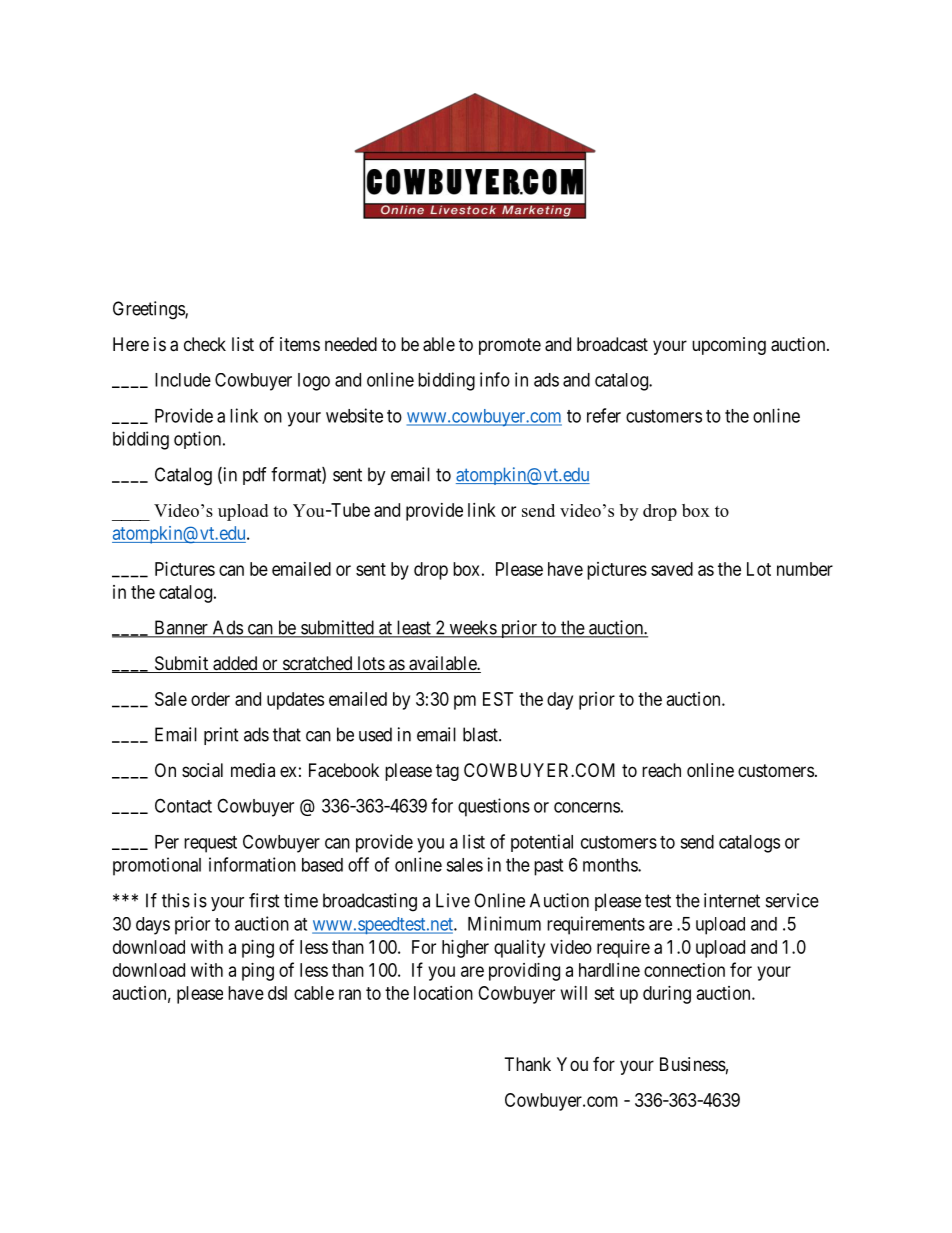 This screenshot has height=1233, width=952. What do you see at coordinates (472, 628) in the screenshot?
I see `weeks` at bounding box center [472, 628].
